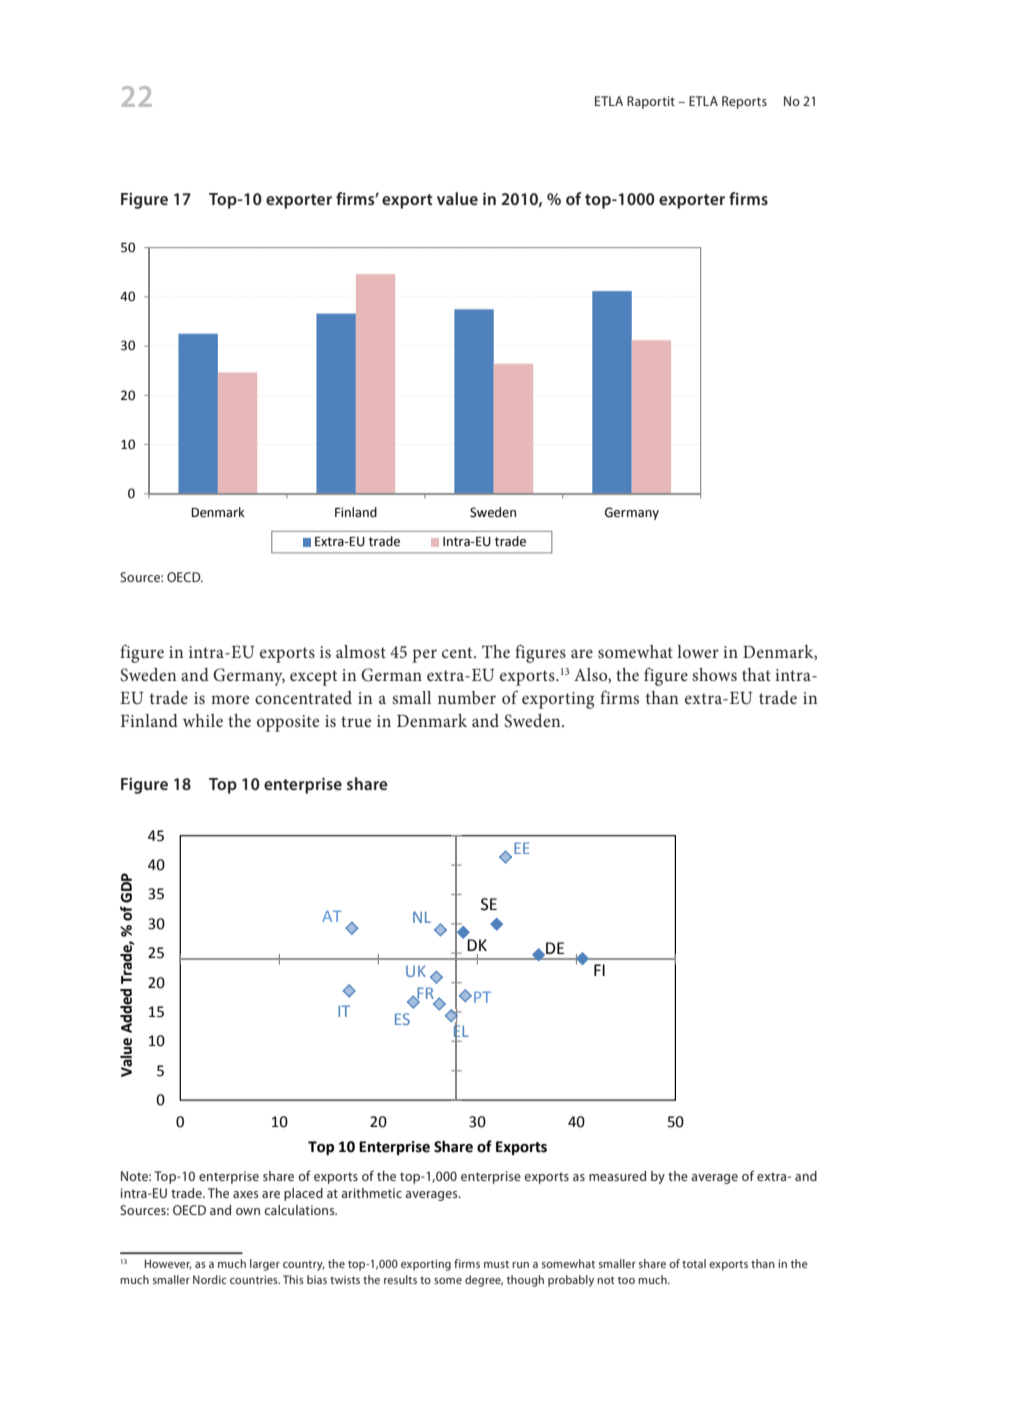 The width and height of the document is (1010, 1428). What do you see at coordinates (361, 651) in the document?
I see `almost` at bounding box center [361, 651].
